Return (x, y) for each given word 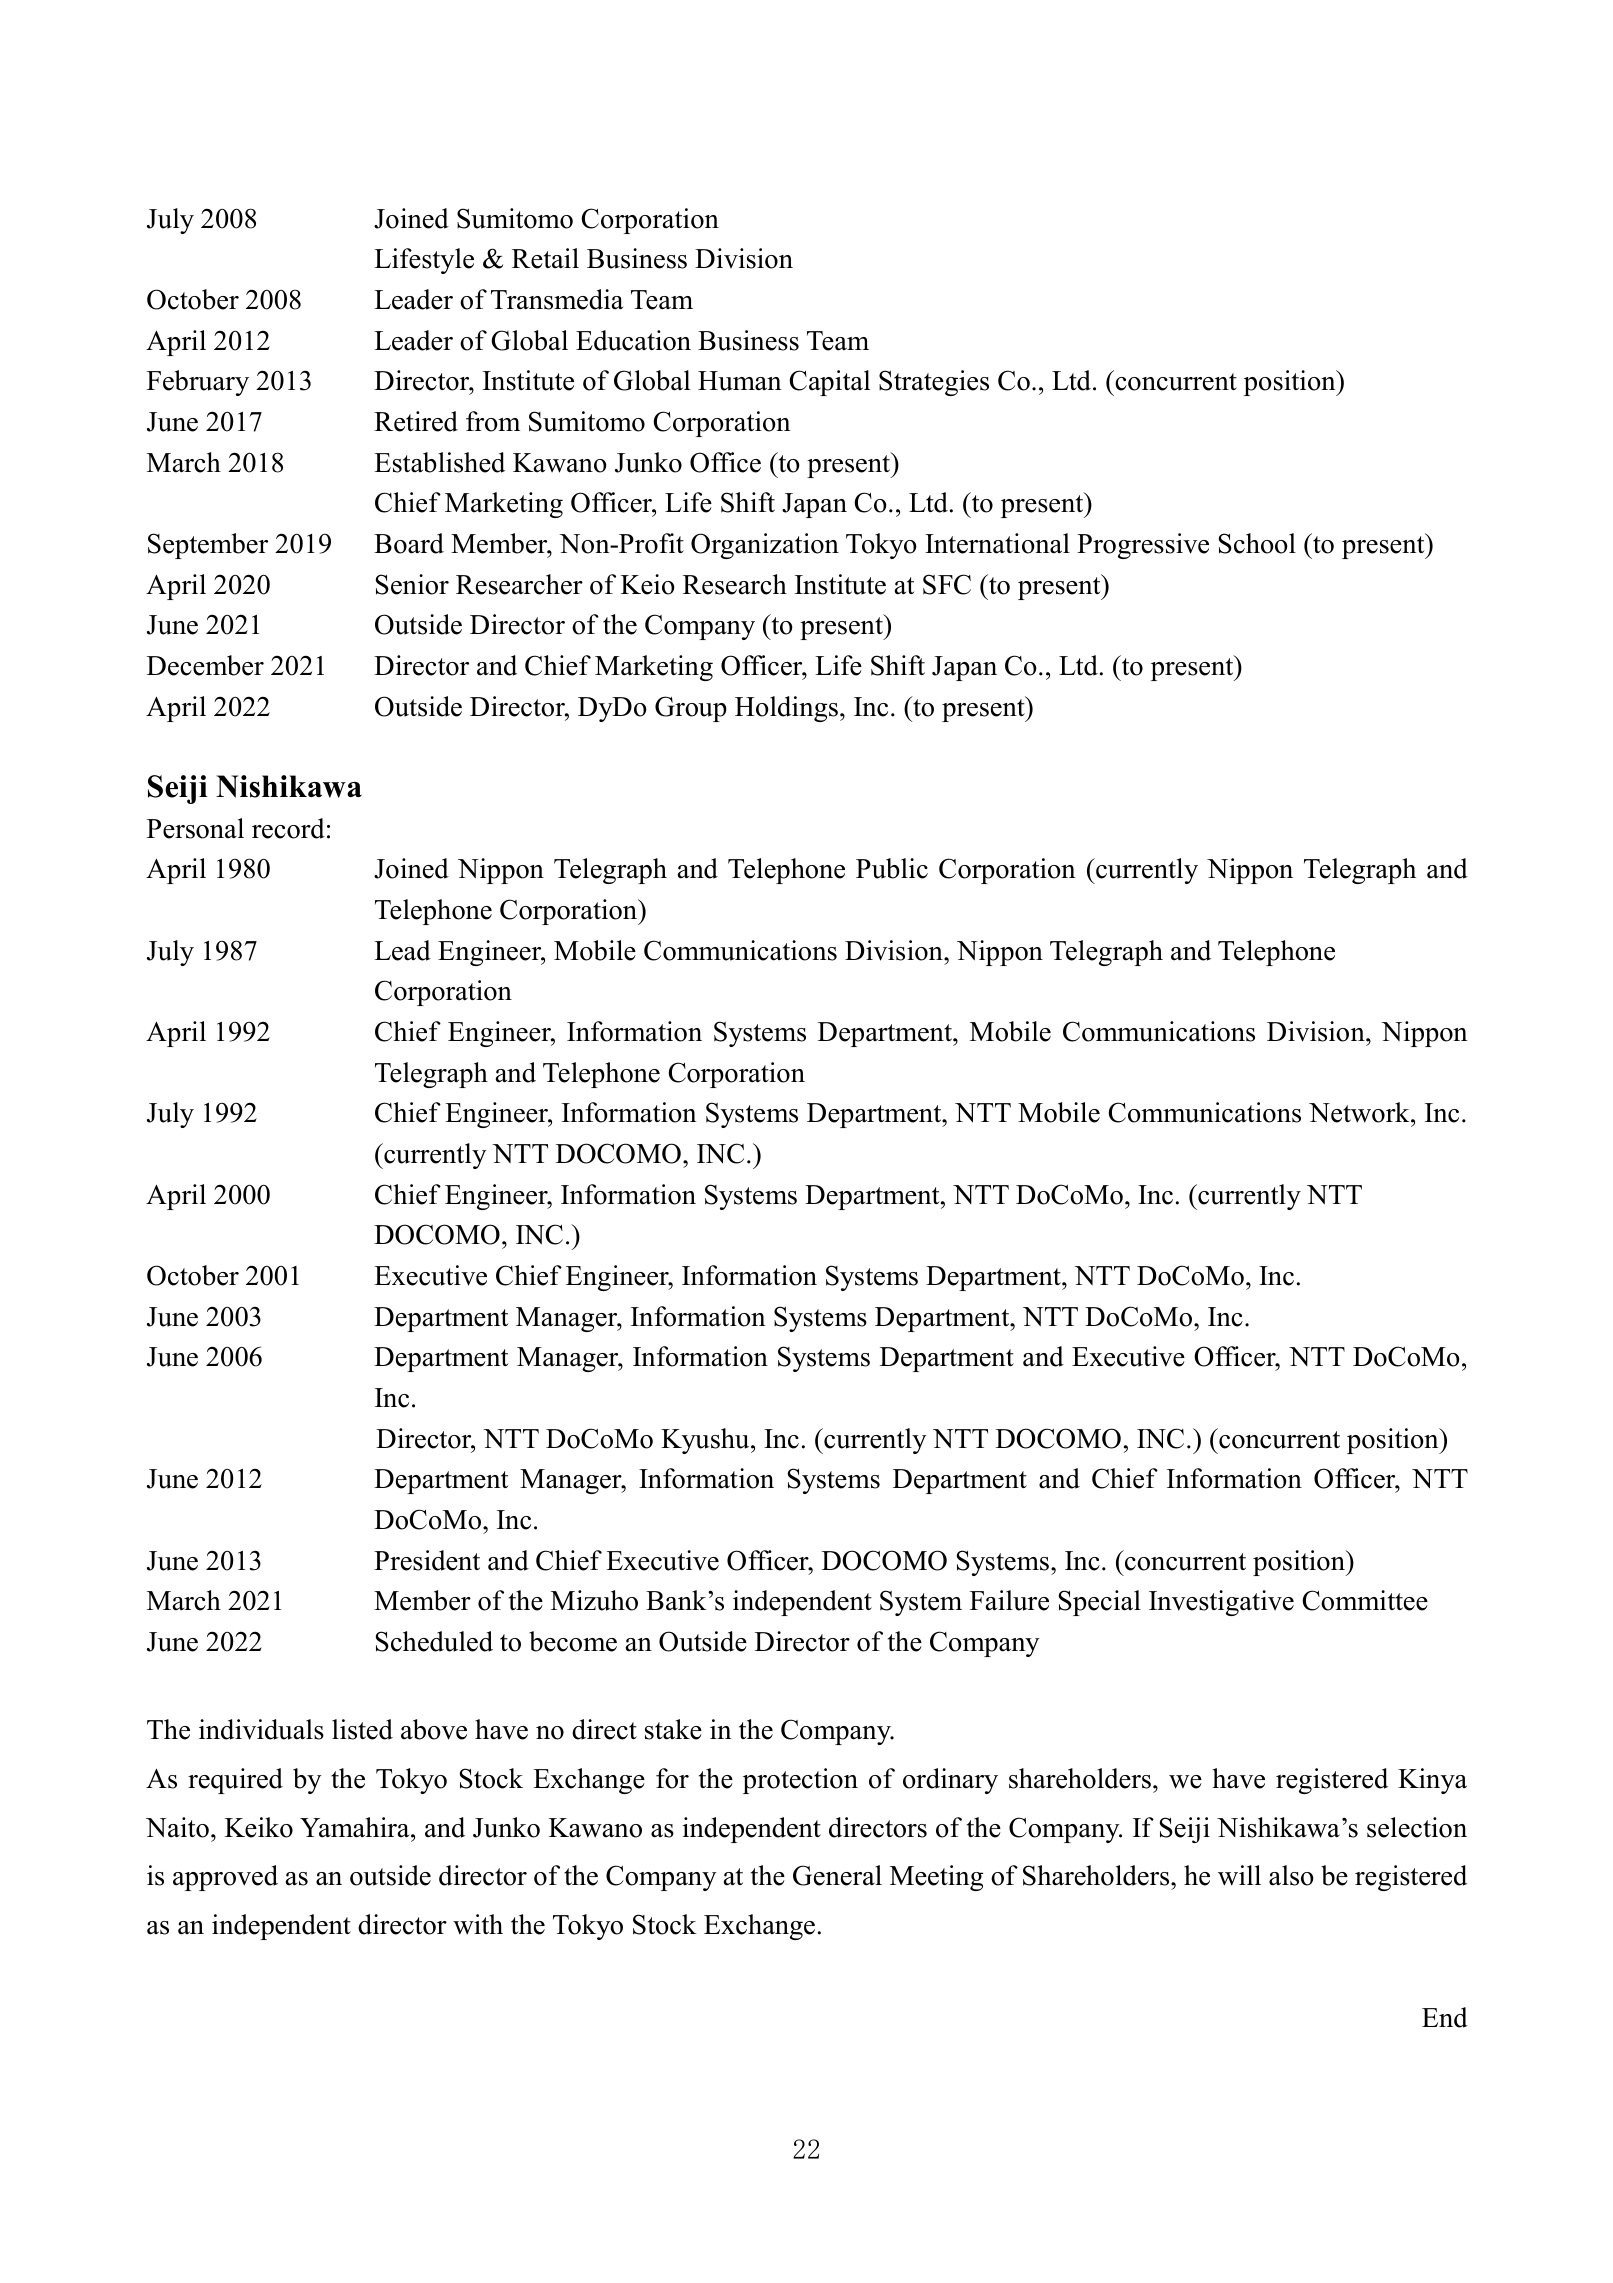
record (288, 828)
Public (892, 868)
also (1291, 1875)
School (1257, 543)
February (198, 383)
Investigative (1221, 1603)
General (837, 1875)
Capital (829, 383)
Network (1360, 1112)
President (427, 1560)
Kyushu (706, 1441)
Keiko (259, 1827)
